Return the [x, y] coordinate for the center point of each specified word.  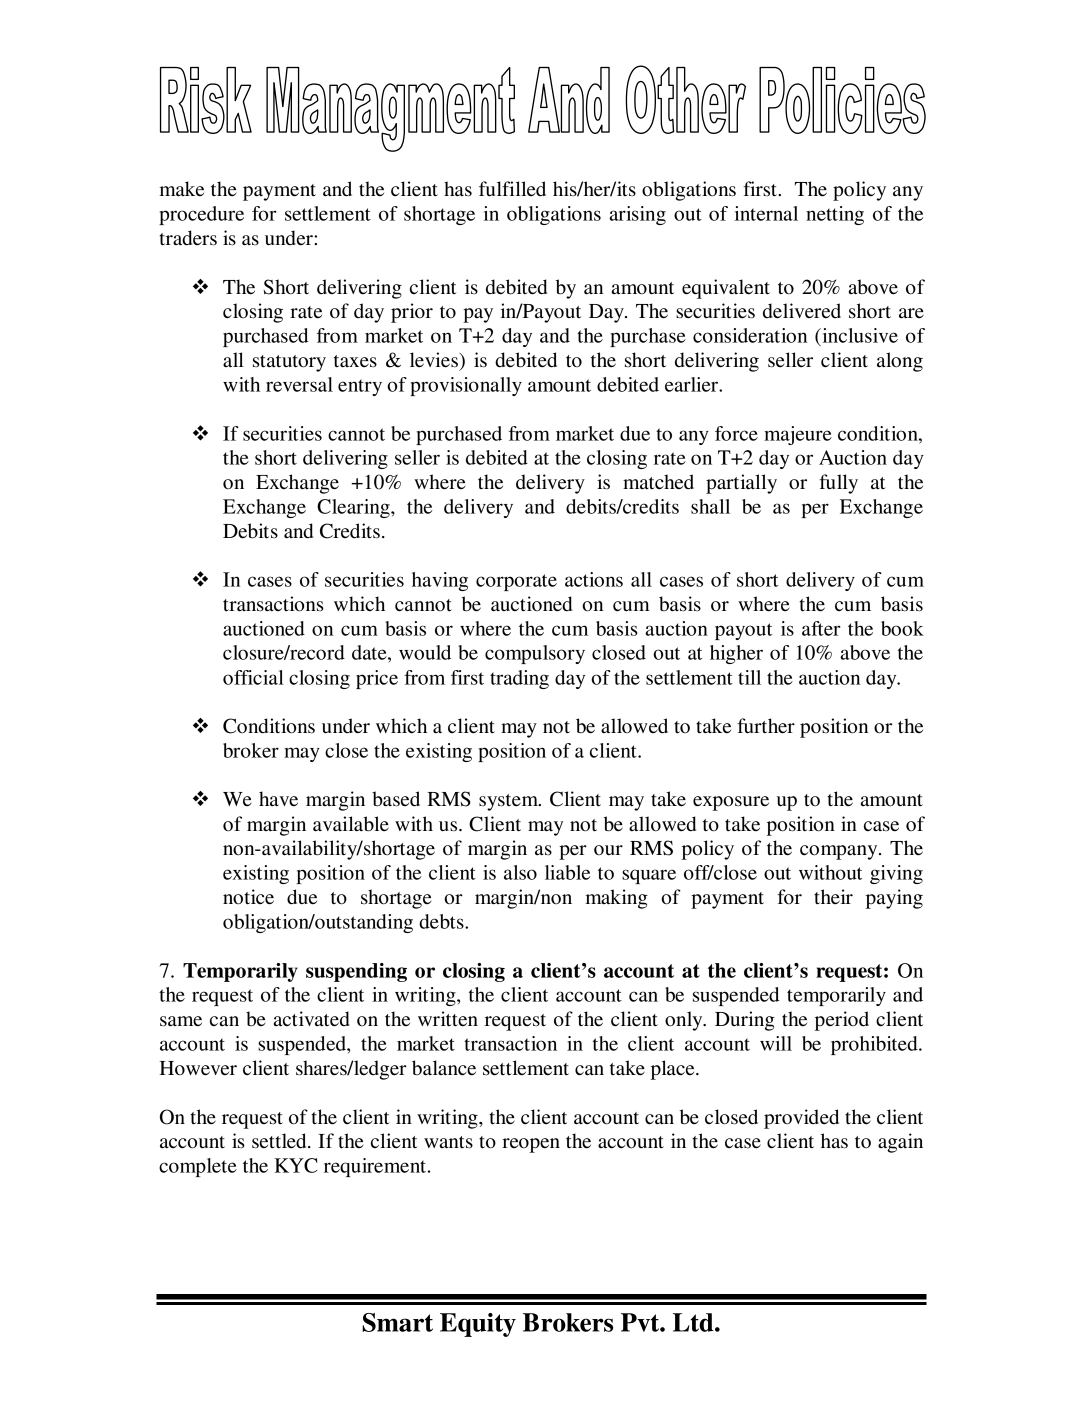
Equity [478, 1325]
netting [835, 215]
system [509, 802]
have [278, 799]
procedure [201, 215]
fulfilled [512, 189]
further [766, 726]
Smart [397, 1322]
